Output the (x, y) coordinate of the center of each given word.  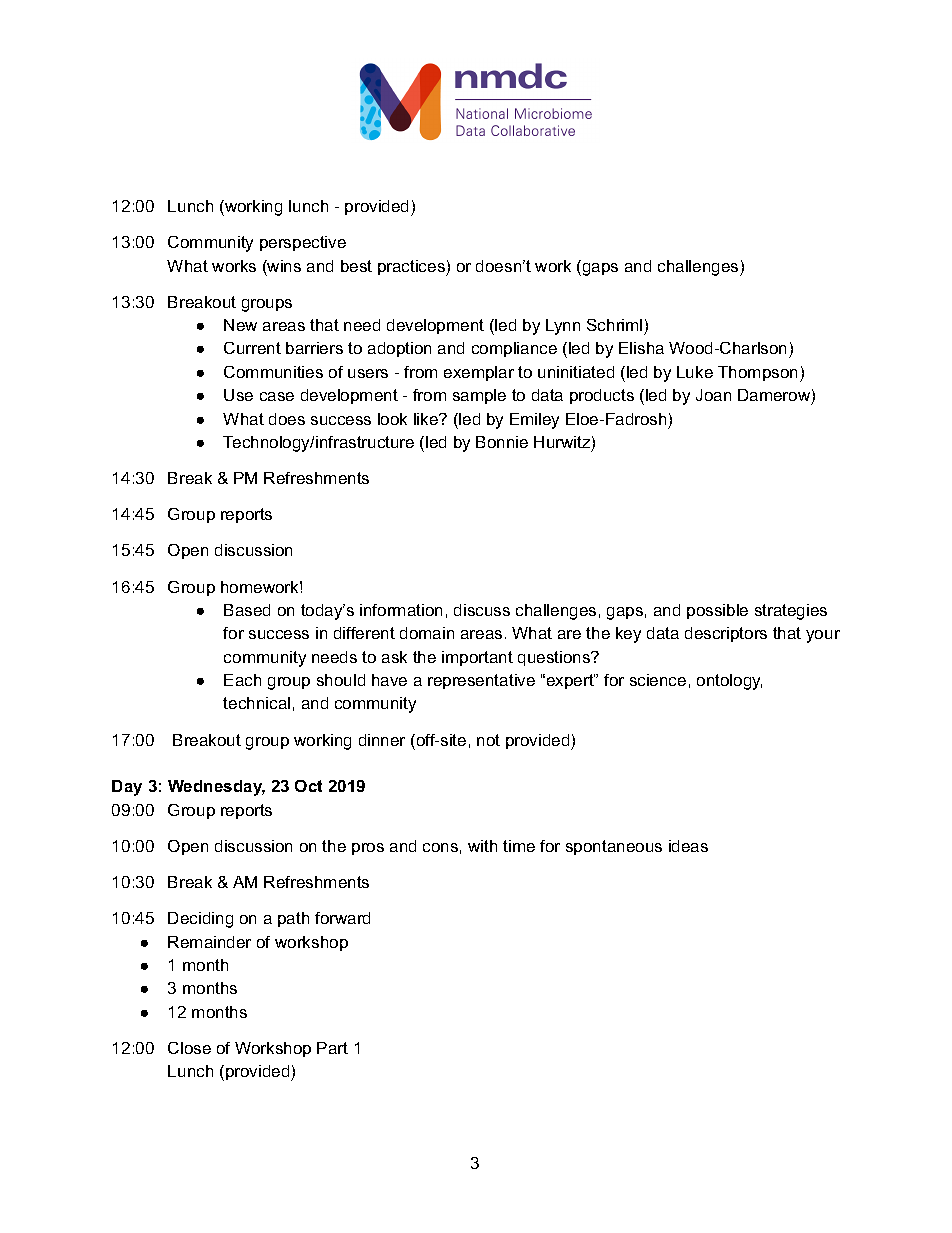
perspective (303, 243)
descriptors (726, 634)
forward (342, 918)
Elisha (641, 348)
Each (242, 680)
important (477, 658)
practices (412, 268)
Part (332, 1048)
